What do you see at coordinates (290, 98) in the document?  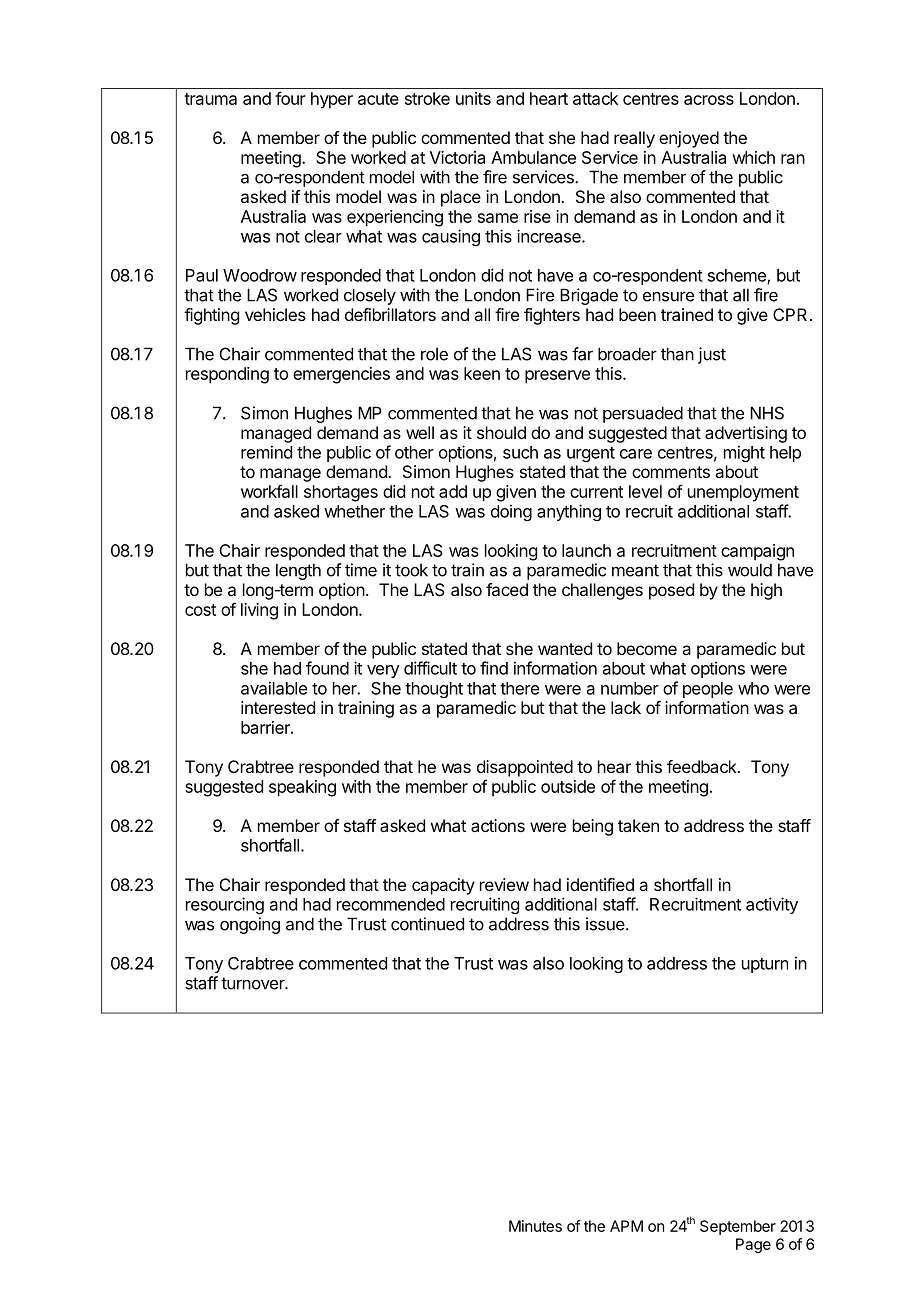 I see `four` at bounding box center [290, 98].
